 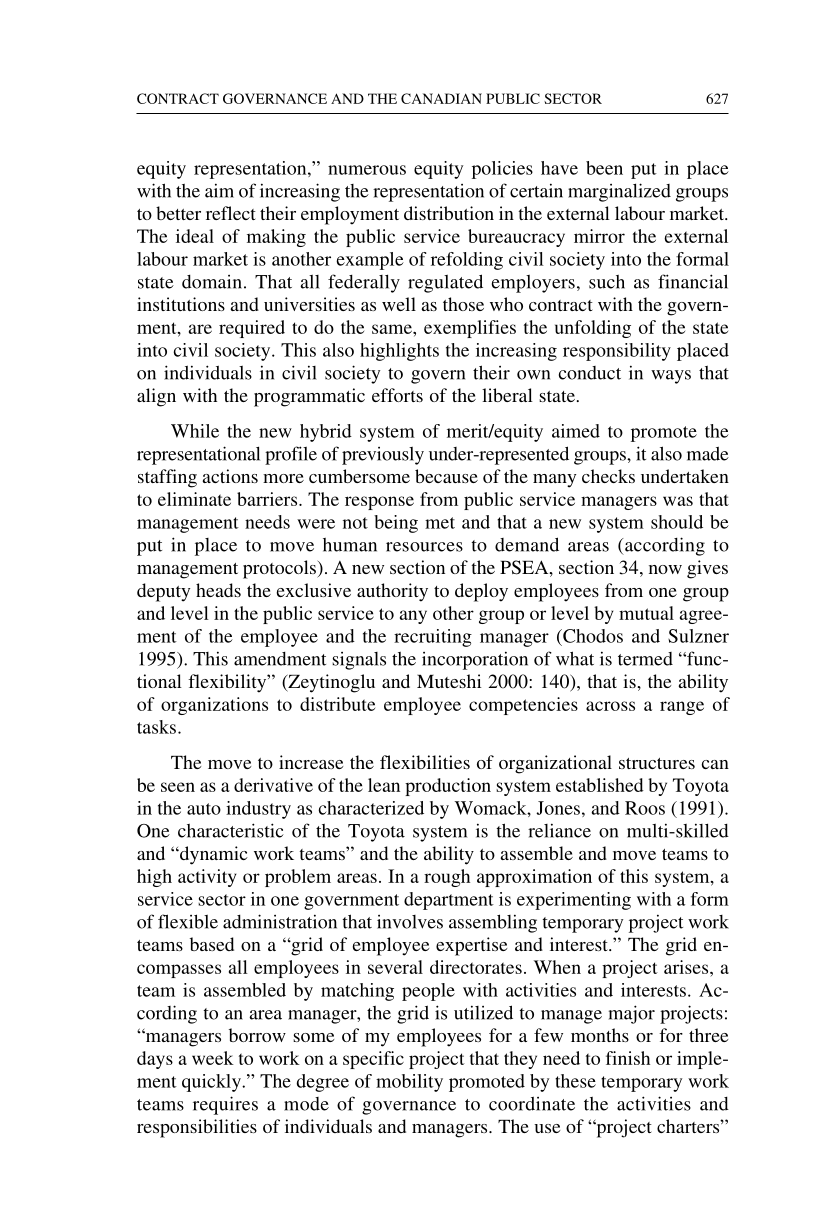 I want to click on actions, so click(x=230, y=476).
